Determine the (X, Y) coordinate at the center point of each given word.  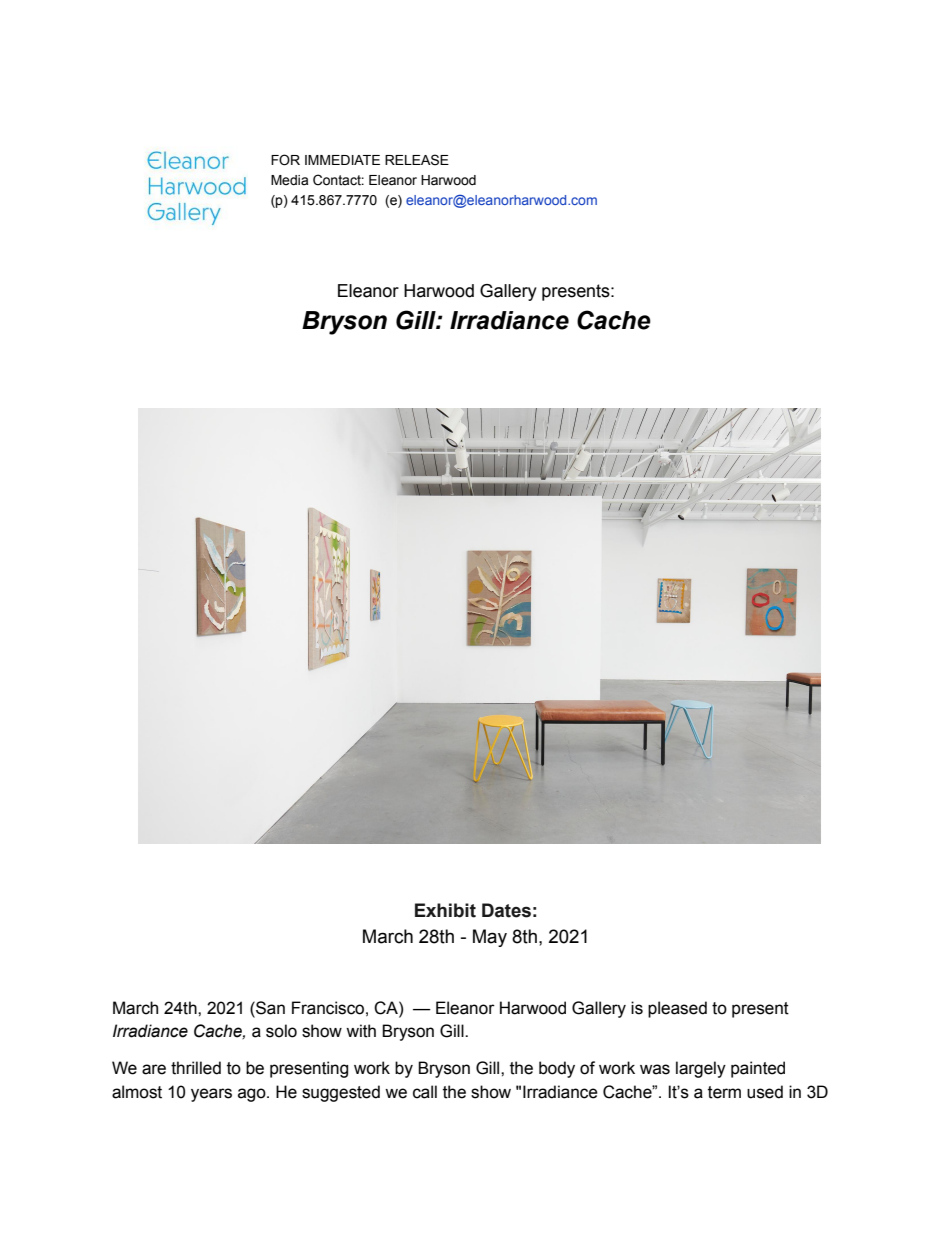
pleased (677, 1009)
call (425, 1092)
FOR (285, 160)
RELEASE (417, 160)
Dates (506, 910)
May (490, 938)
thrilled (196, 1068)
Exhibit (445, 910)
